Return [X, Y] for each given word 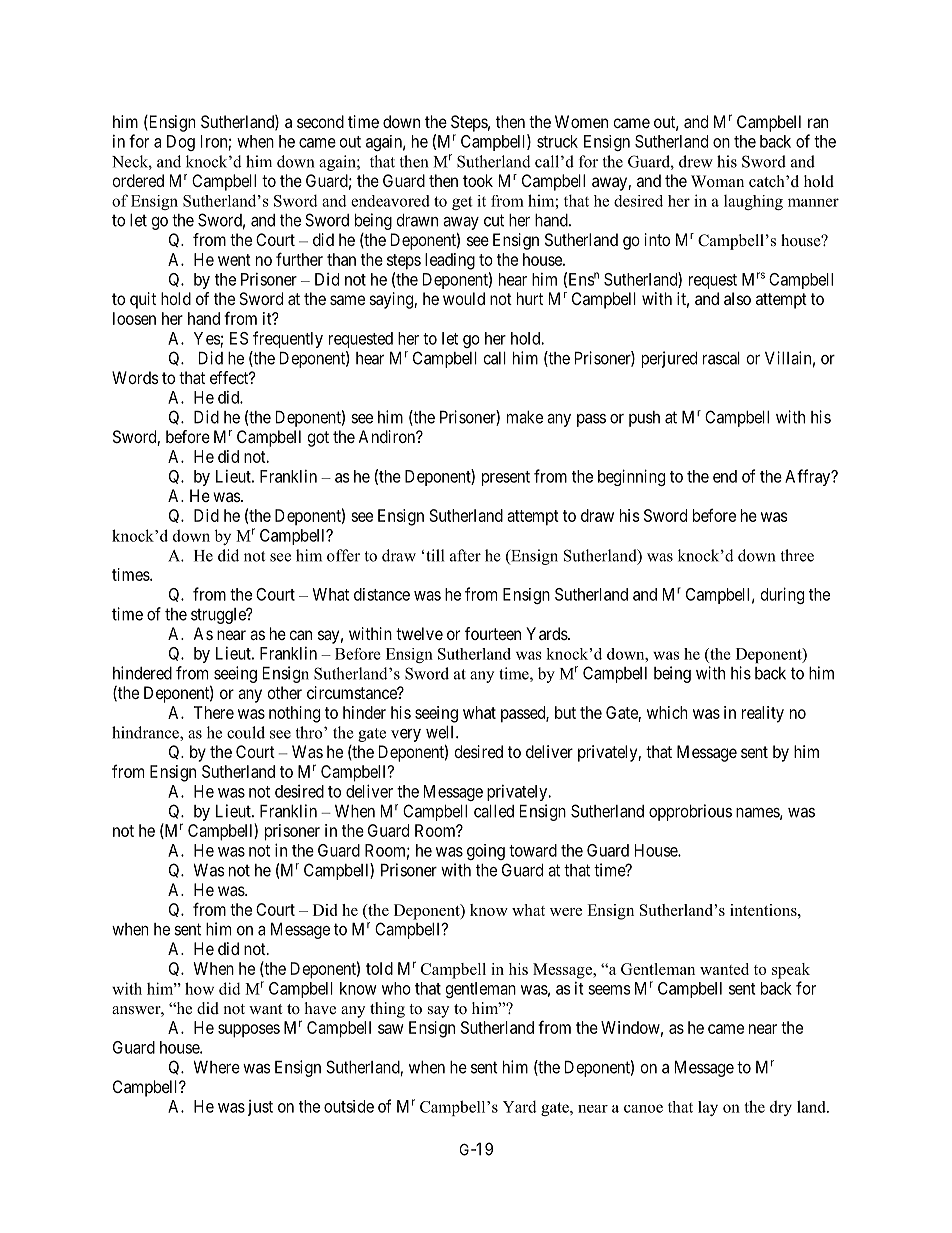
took [478, 180]
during [782, 595]
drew [696, 161]
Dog [181, 143]
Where [216, 1067]
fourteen [493, 633]
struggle [219, 616]
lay [708, 1108]
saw [390, 1029]
